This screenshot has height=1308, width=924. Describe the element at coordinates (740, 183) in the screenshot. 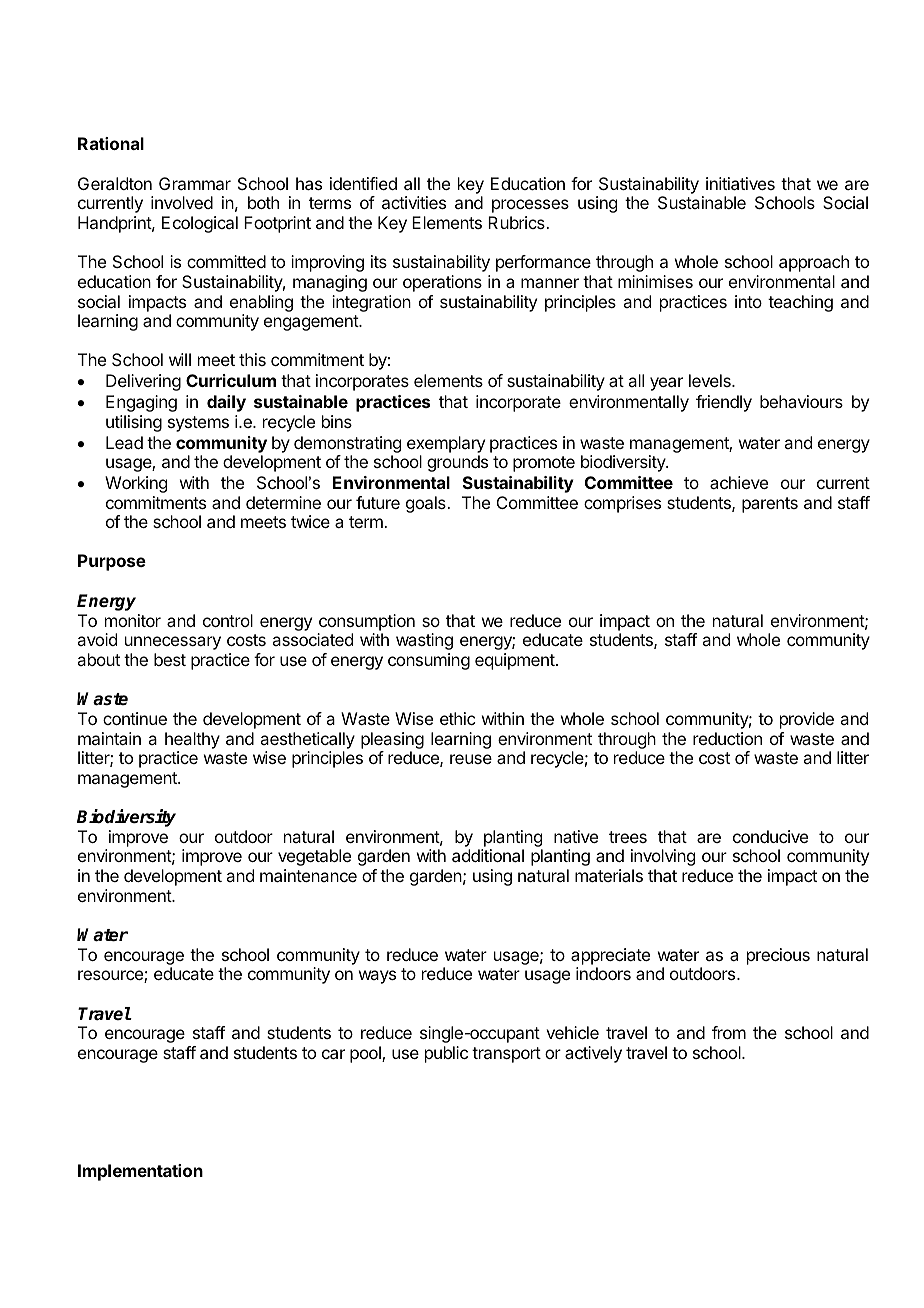

I see `initiatives` at that location.
